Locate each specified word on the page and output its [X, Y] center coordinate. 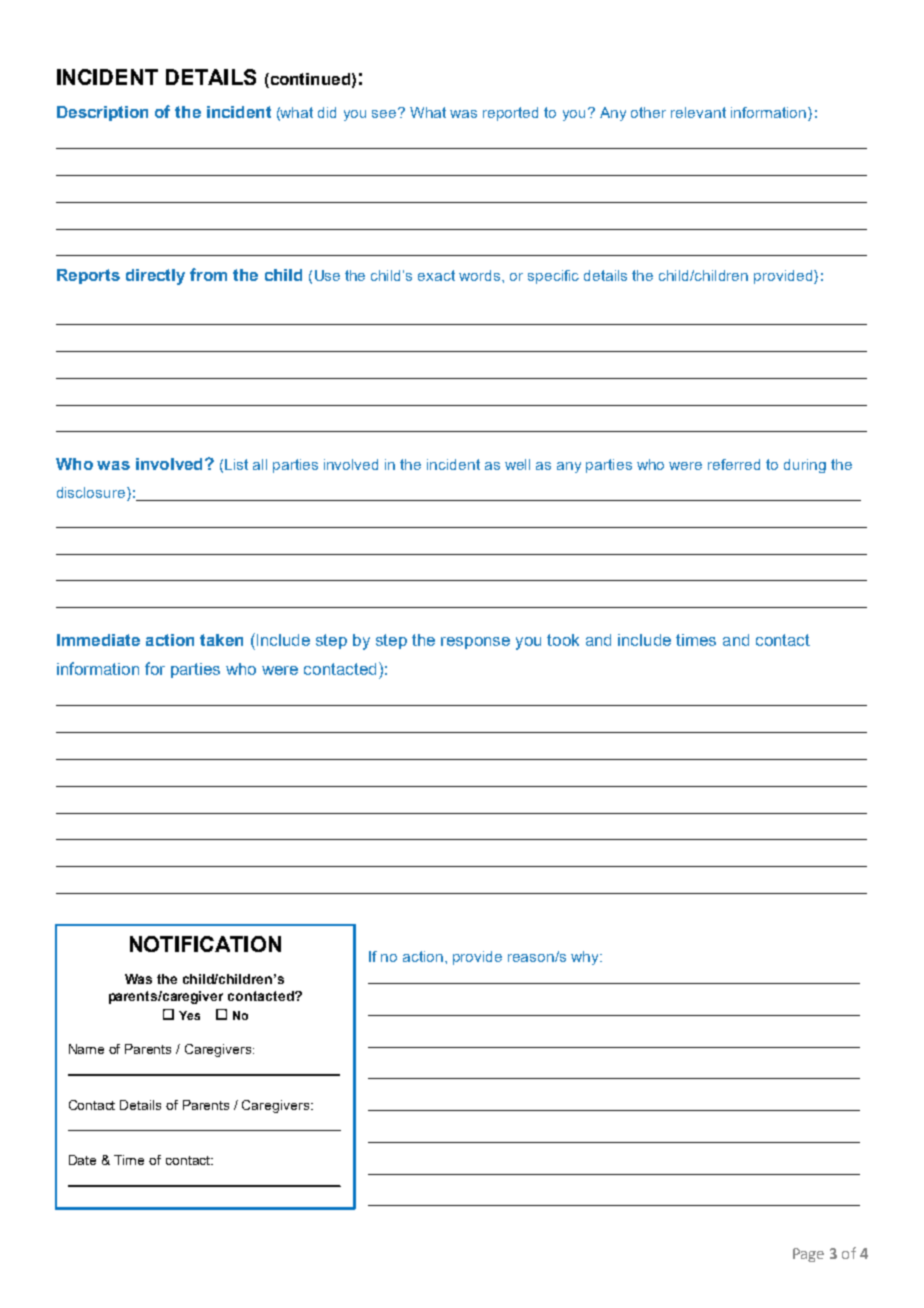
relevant [698, 112]
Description [102, 113]
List [236, 464]
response [475, 643]
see [385, 113]
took [563, 640]
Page [808, 1255]
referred [734, 464]
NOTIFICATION [205, 944]
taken [221, 640]
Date [82, 1160]
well [517, 464]
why [586, 958]
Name [86, 1049]
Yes [189, 1015]
